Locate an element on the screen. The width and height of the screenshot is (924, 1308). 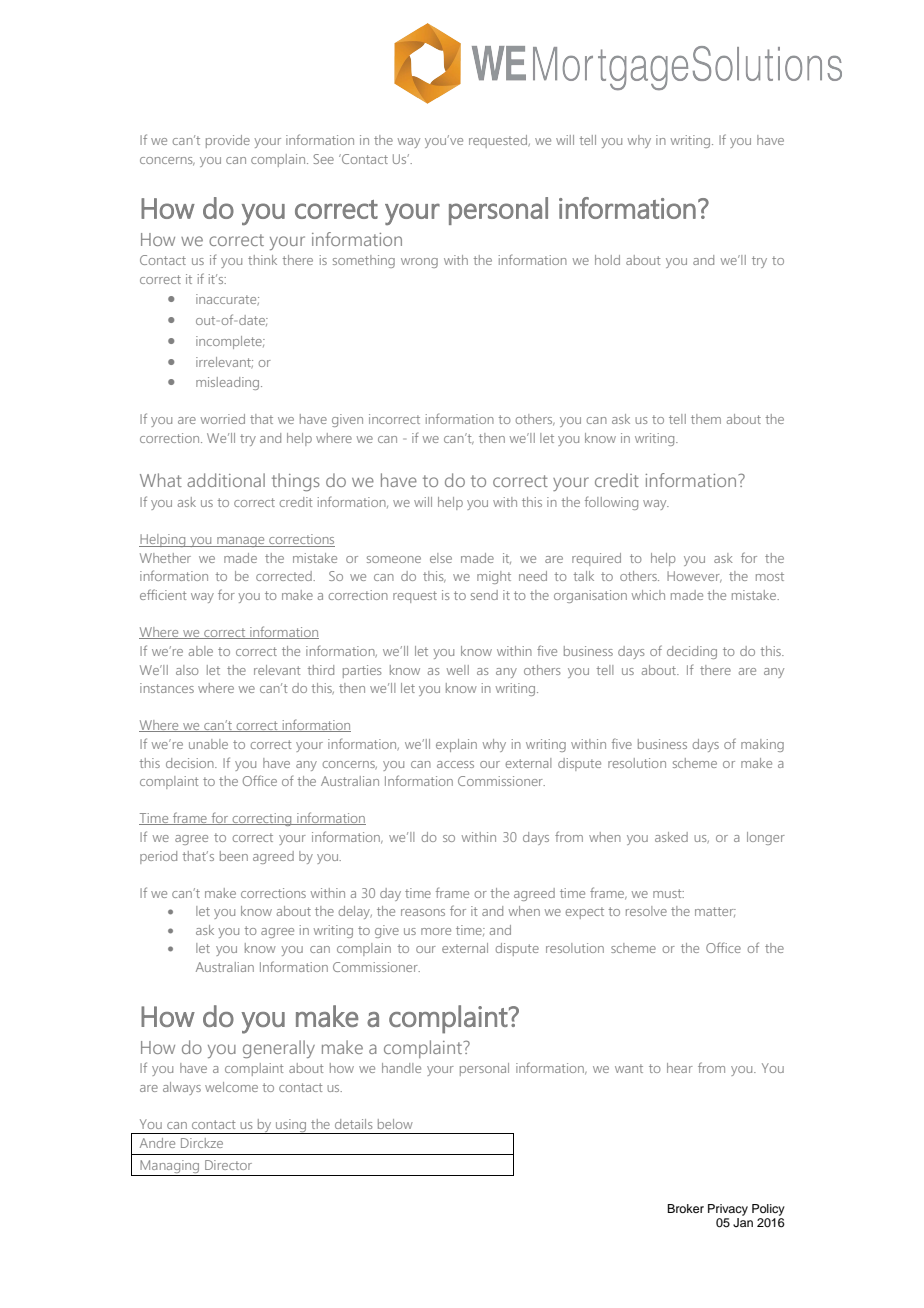
wrong is located at coordinates (419, 263).
